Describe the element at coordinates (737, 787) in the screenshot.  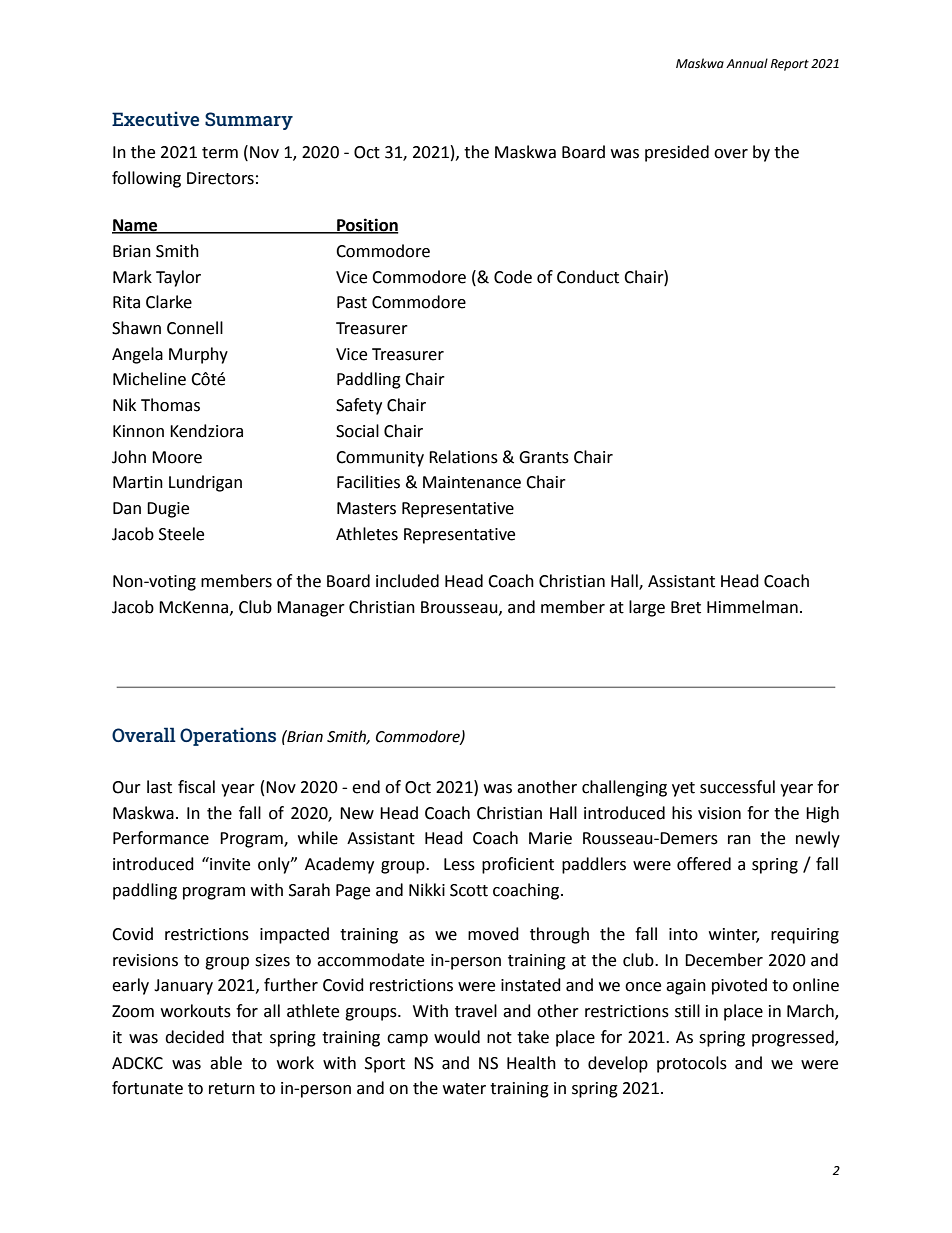
I see `successful` at that location.
